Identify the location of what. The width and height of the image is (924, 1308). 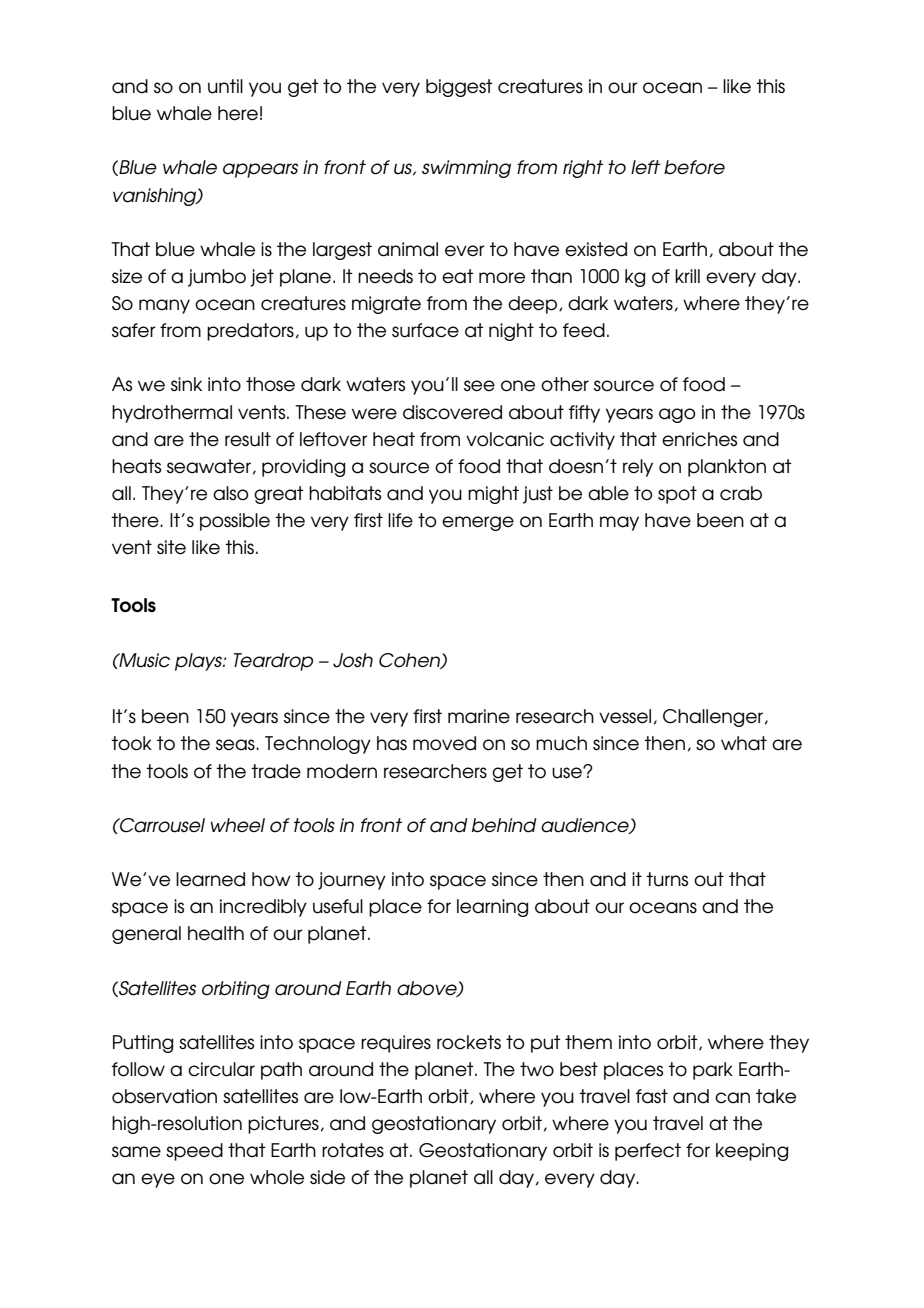
(744, 743).
